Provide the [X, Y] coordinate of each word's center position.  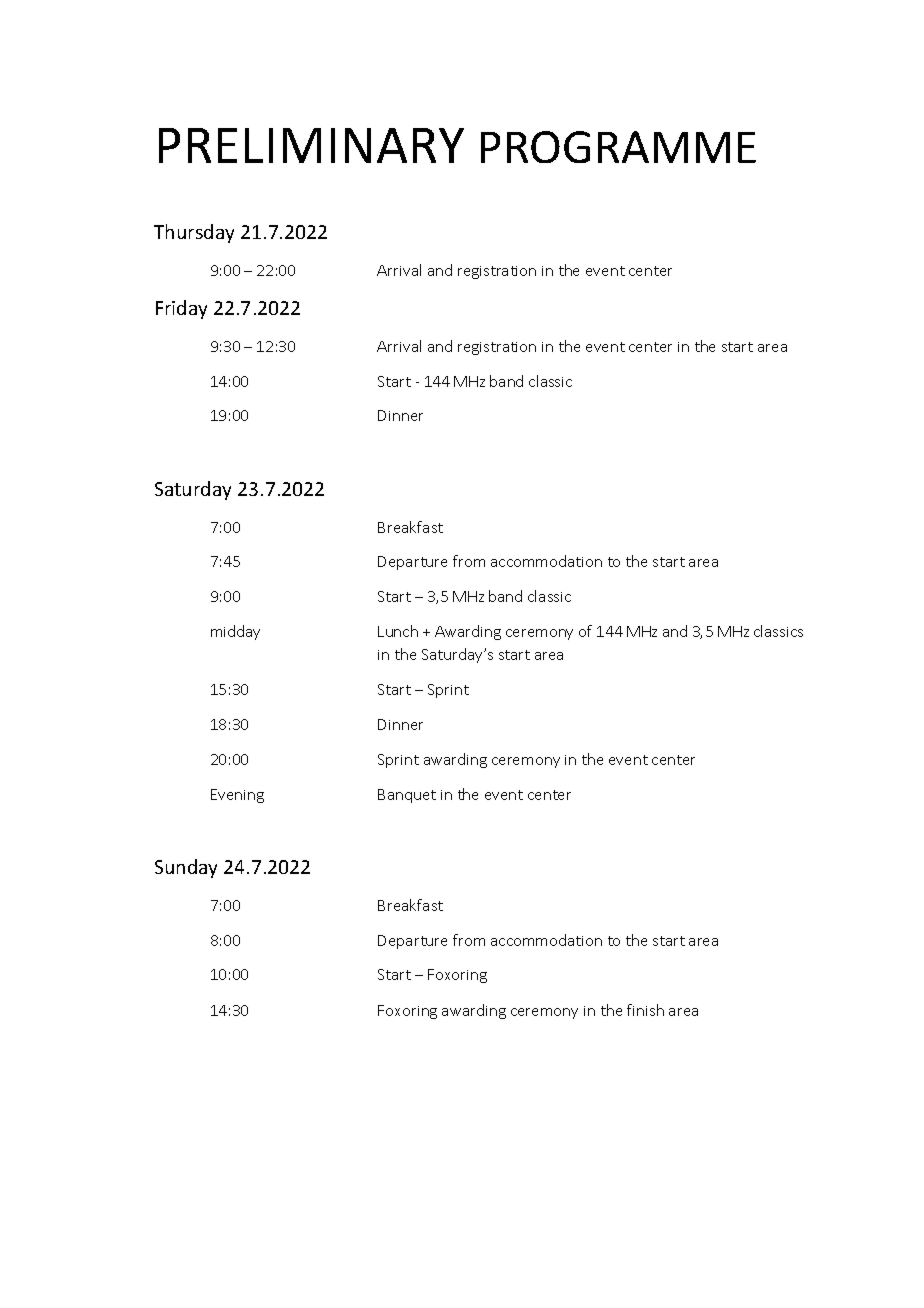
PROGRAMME [618, 147]
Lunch [398, 631]
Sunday [186, 868]
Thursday [194, 233]
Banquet [407, 796]
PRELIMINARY [311, 145]
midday [235, 632]
